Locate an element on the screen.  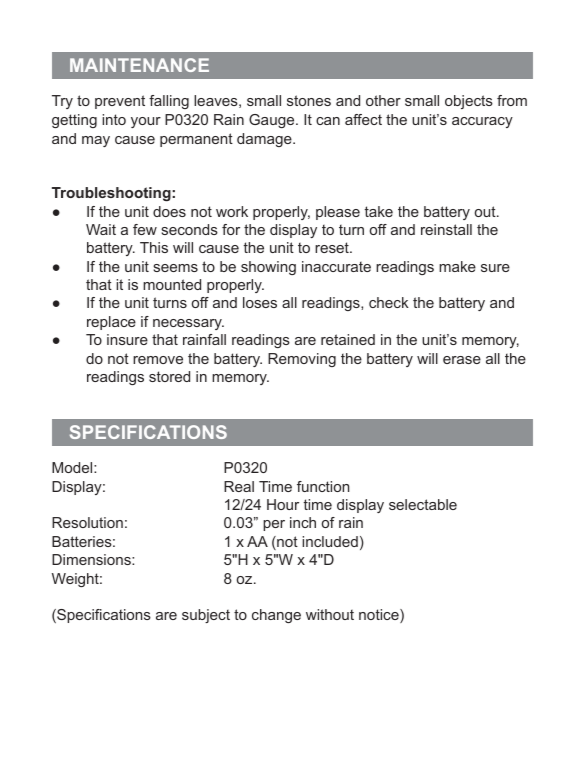
Removing is located at coordinates (302, 360).
